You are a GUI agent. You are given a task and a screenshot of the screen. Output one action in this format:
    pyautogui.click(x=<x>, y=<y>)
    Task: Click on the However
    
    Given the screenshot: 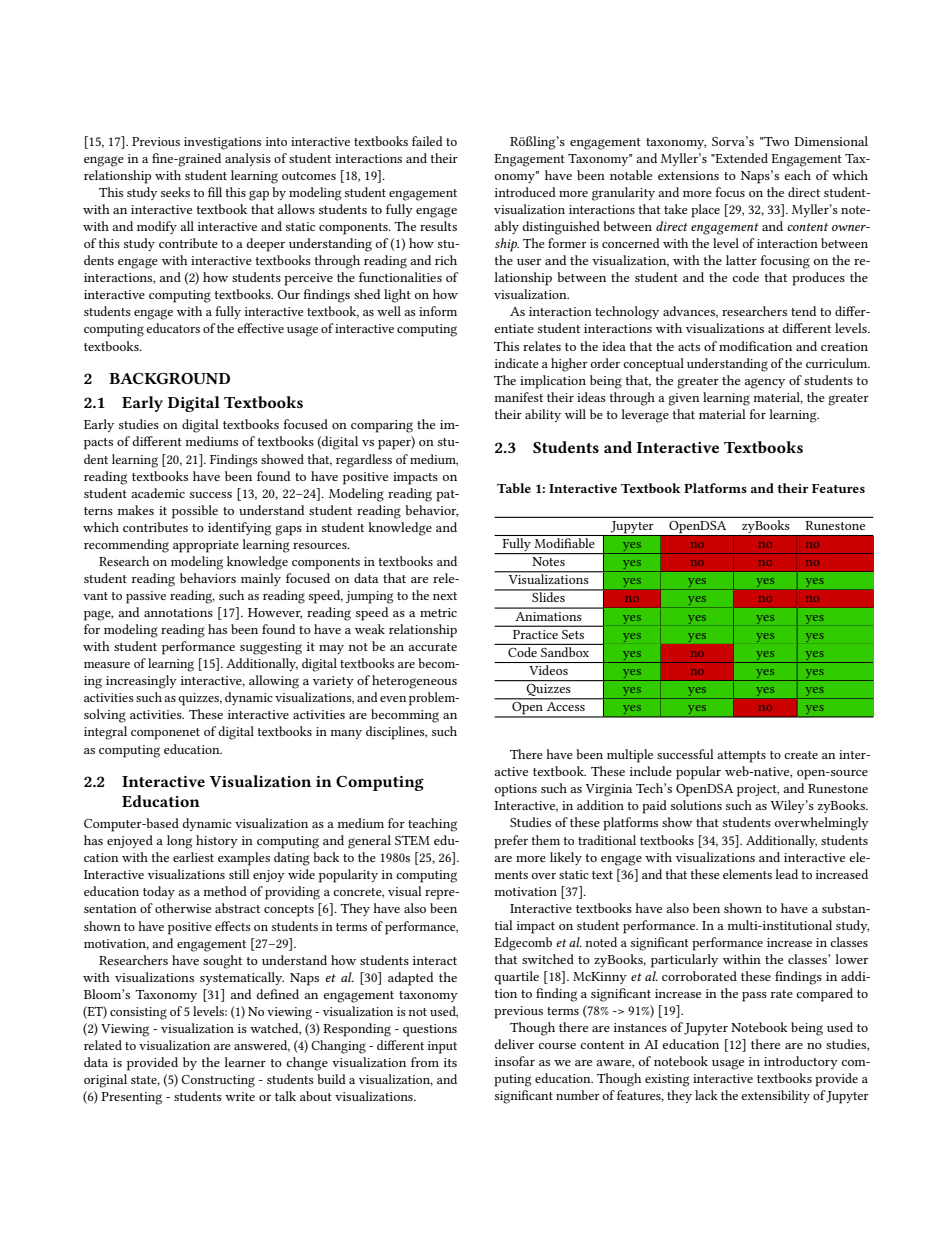 What is the action you would take?
    pyautogui.click(x=275, y=613)
